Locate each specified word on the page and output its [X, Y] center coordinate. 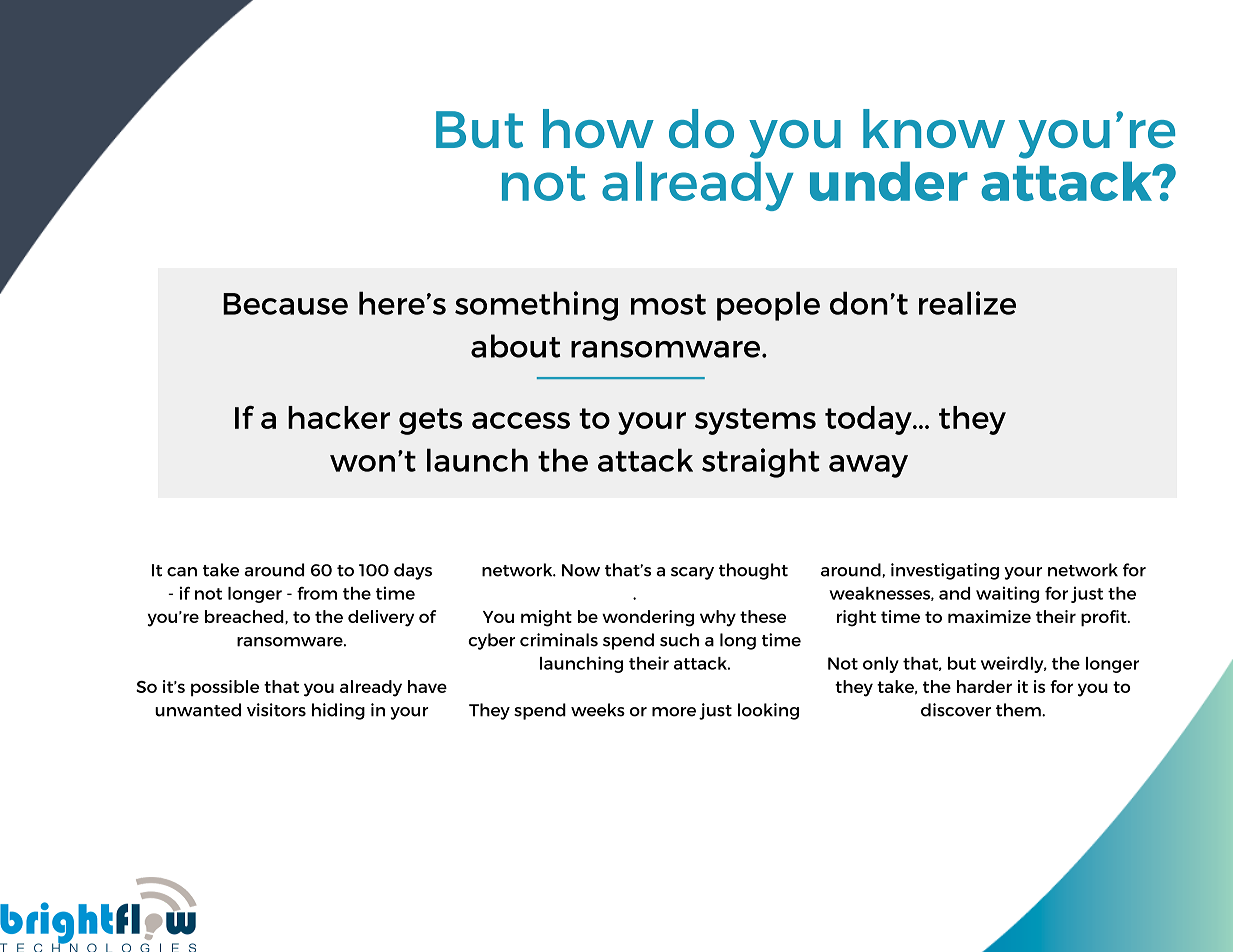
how [598, 128]
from [317, 593]
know [934, 128]
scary [692, 573]
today [869, 420]
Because [285, 304]
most [668, 304]
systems [755, 421]
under [889, 181]
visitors [276, 710]
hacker [339, 417]
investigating [945, 571]
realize [967, 303]
